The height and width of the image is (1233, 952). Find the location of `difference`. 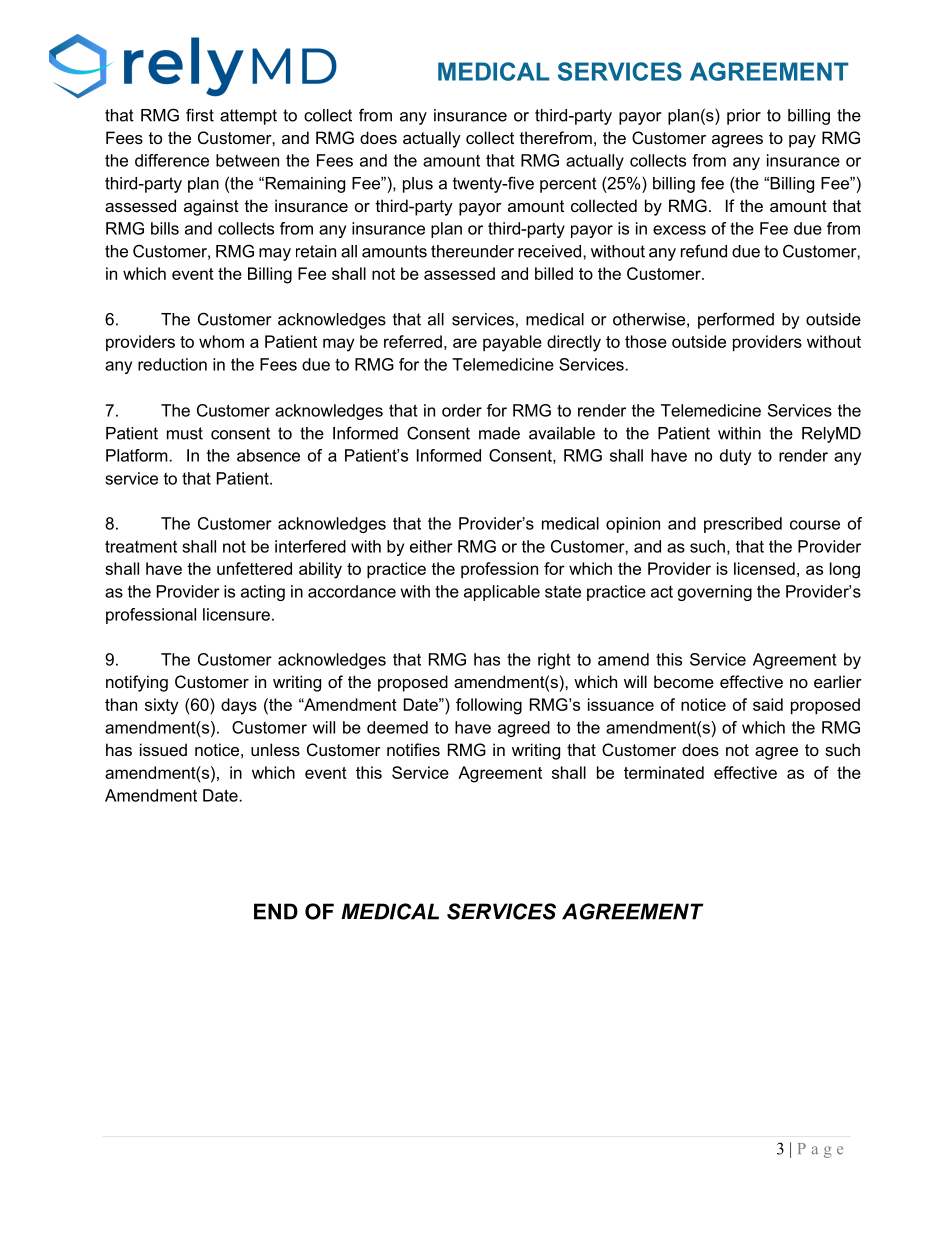

difference is located at coordinates (172, 160).
